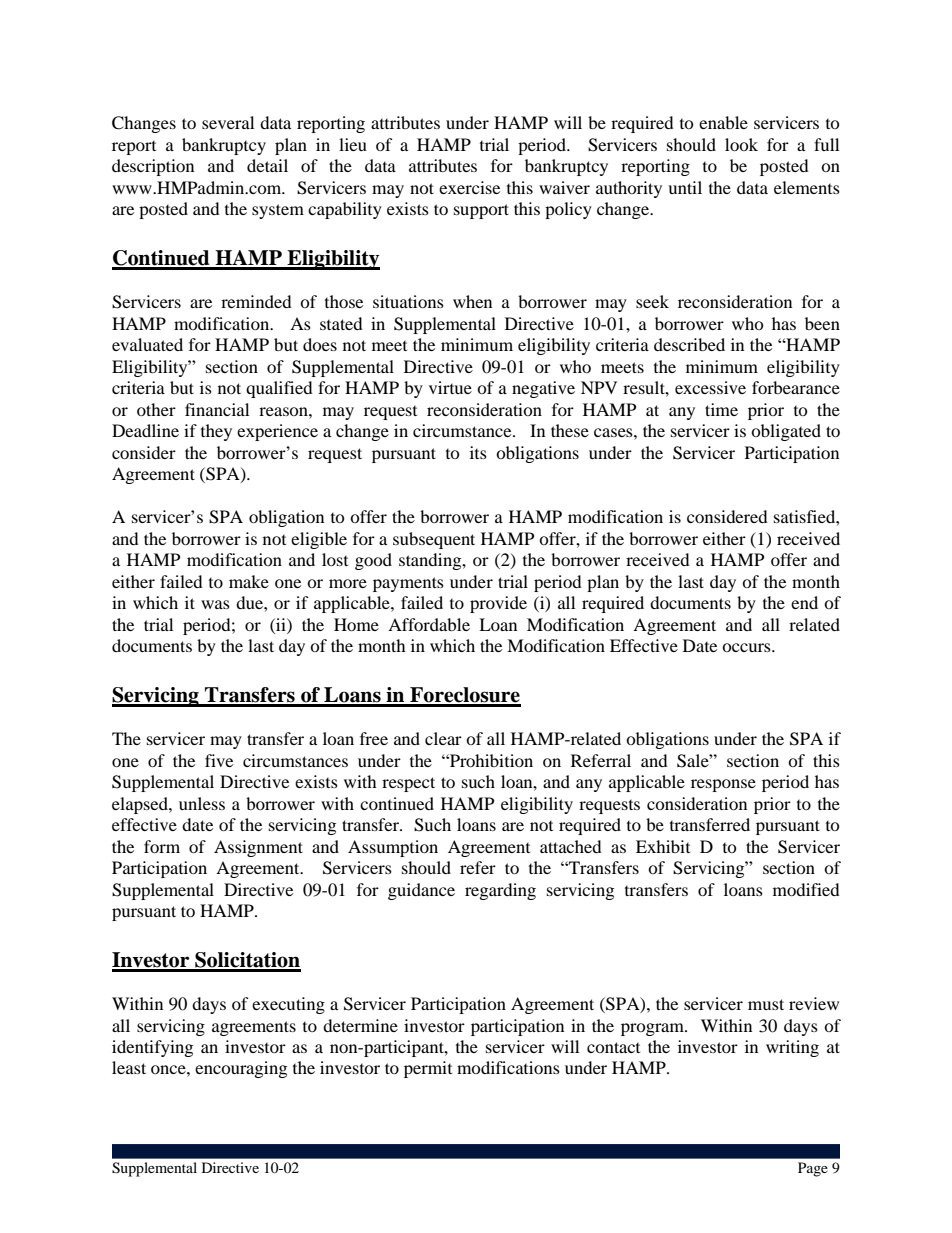  Describe the element at coordinates (723, 785) in the image. I see `response` at that location.
